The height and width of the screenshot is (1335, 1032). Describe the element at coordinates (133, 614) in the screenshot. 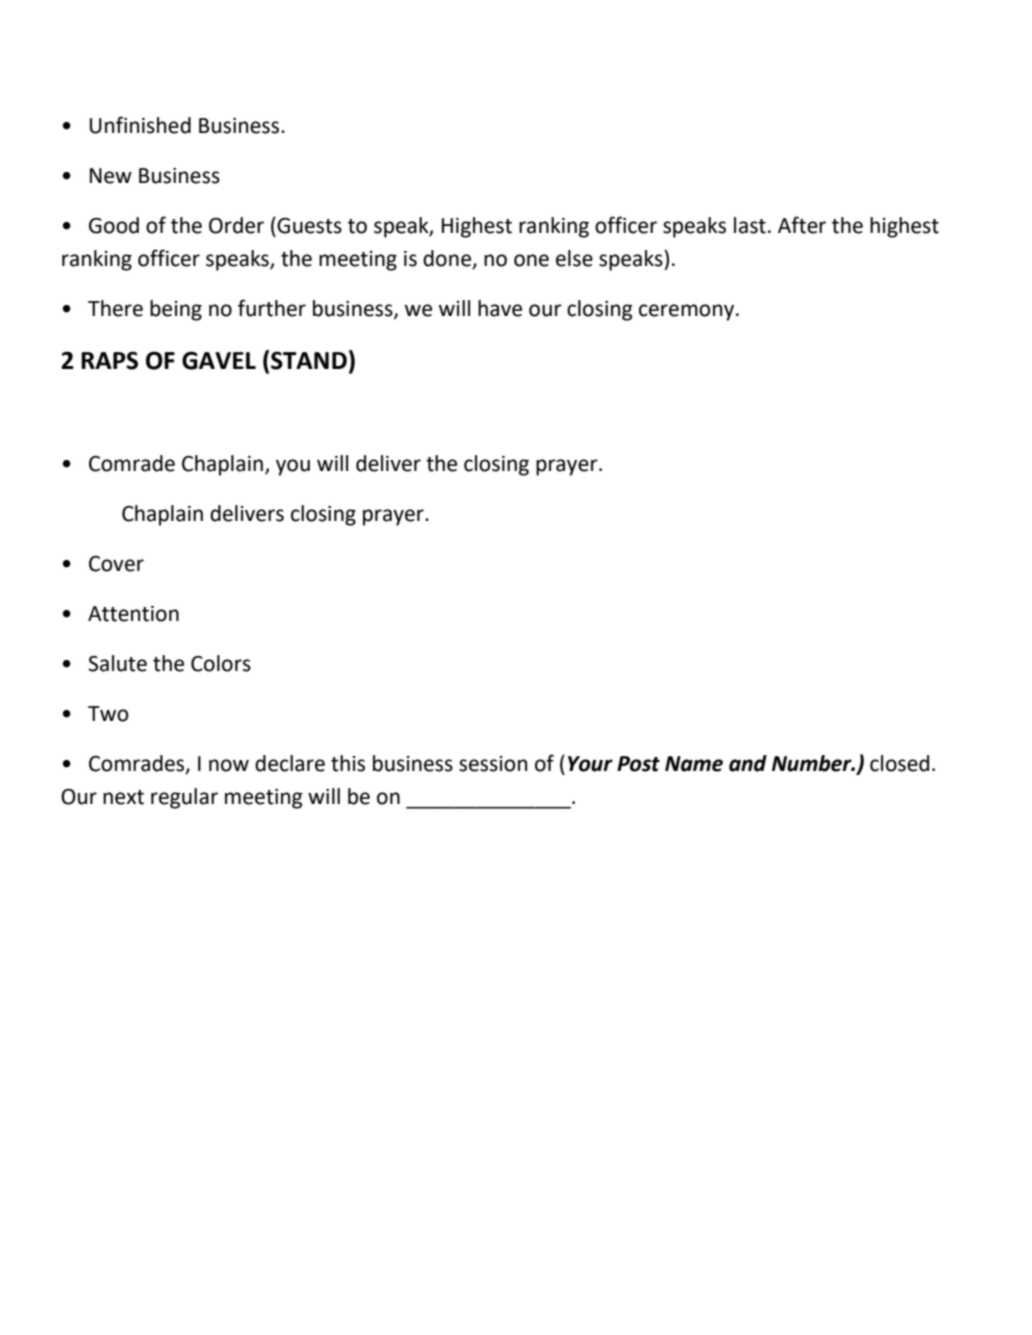

I see `Attention` at that location.
